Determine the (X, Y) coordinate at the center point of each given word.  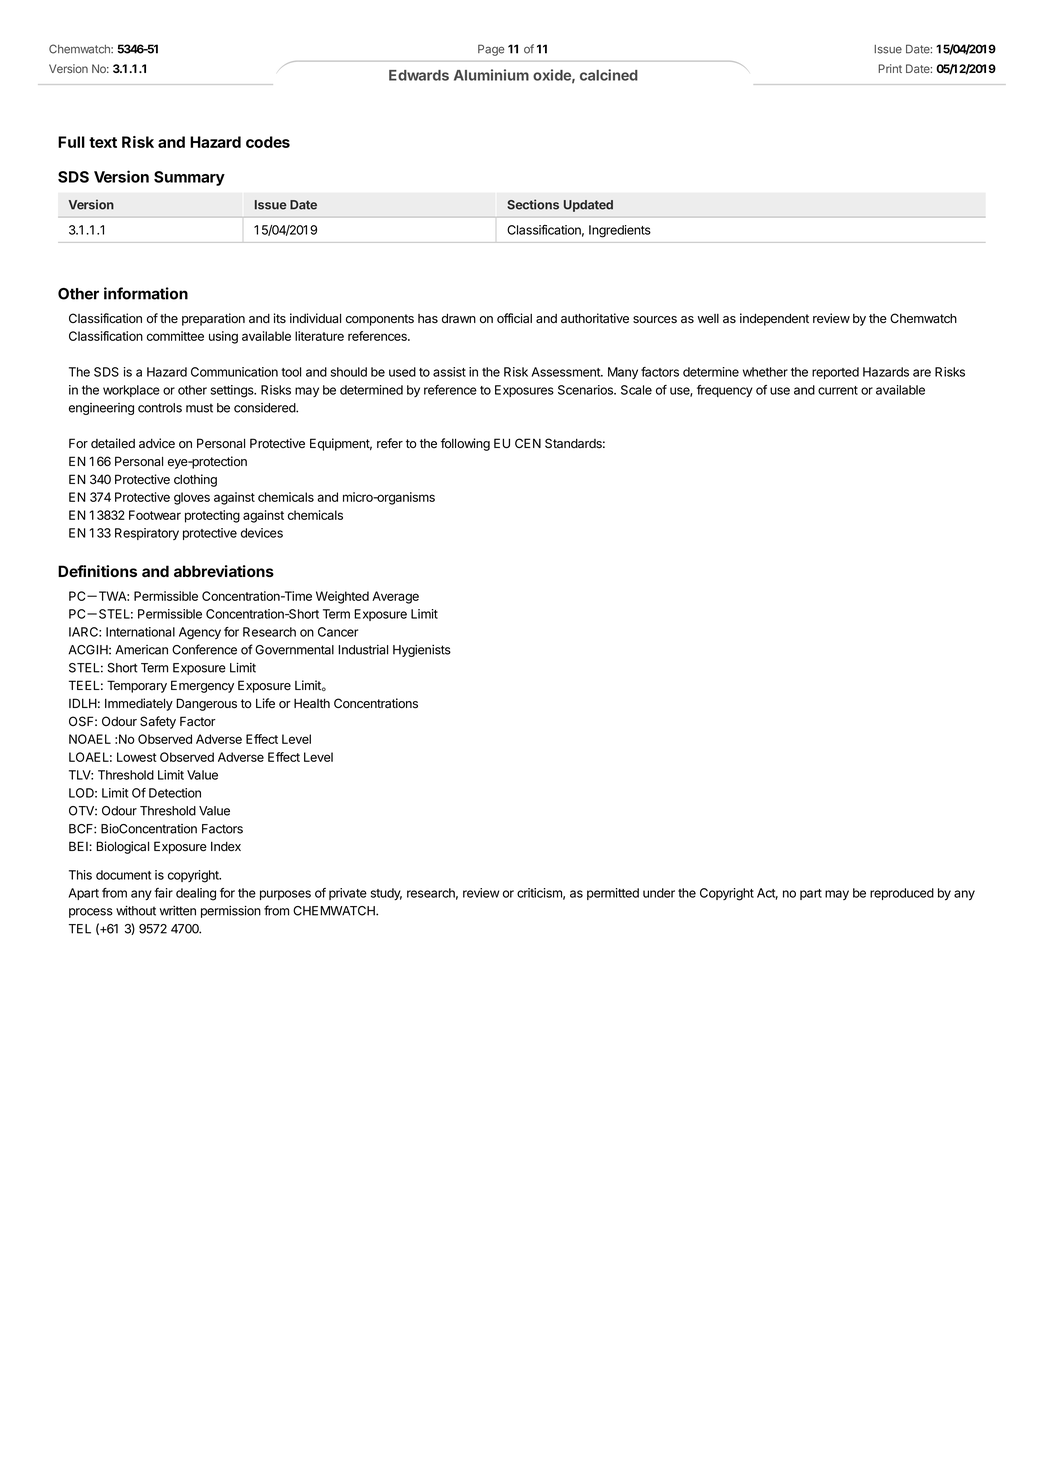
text (103, 142)
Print (890, 68)
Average (395, 597)
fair (163, 893)
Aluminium (491, 75)
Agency (200, 633)
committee (175, 336)
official (514, 318)
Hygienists (422, 651)
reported (835, 373)
